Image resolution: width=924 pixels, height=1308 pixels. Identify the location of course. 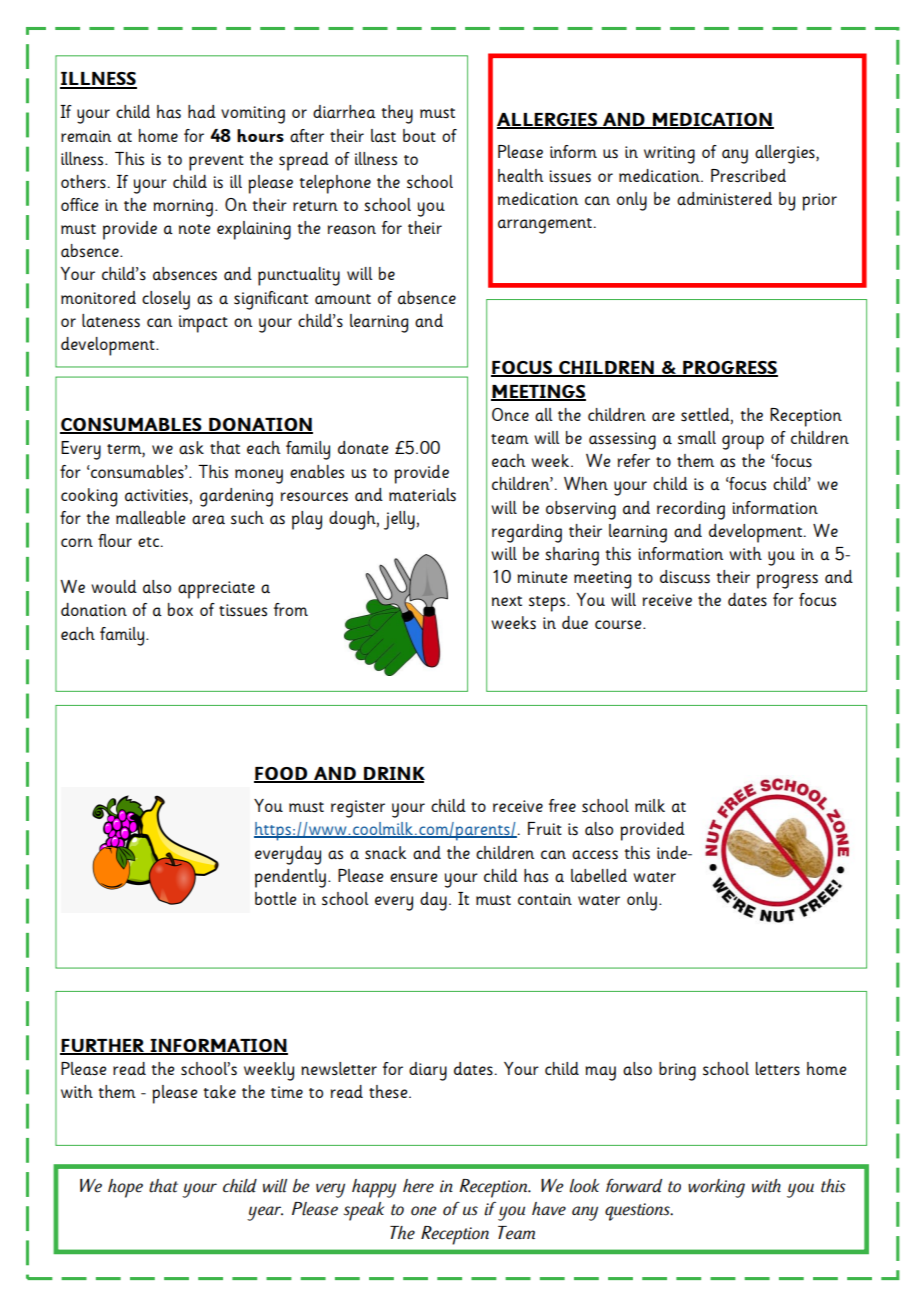
(619, 624).
